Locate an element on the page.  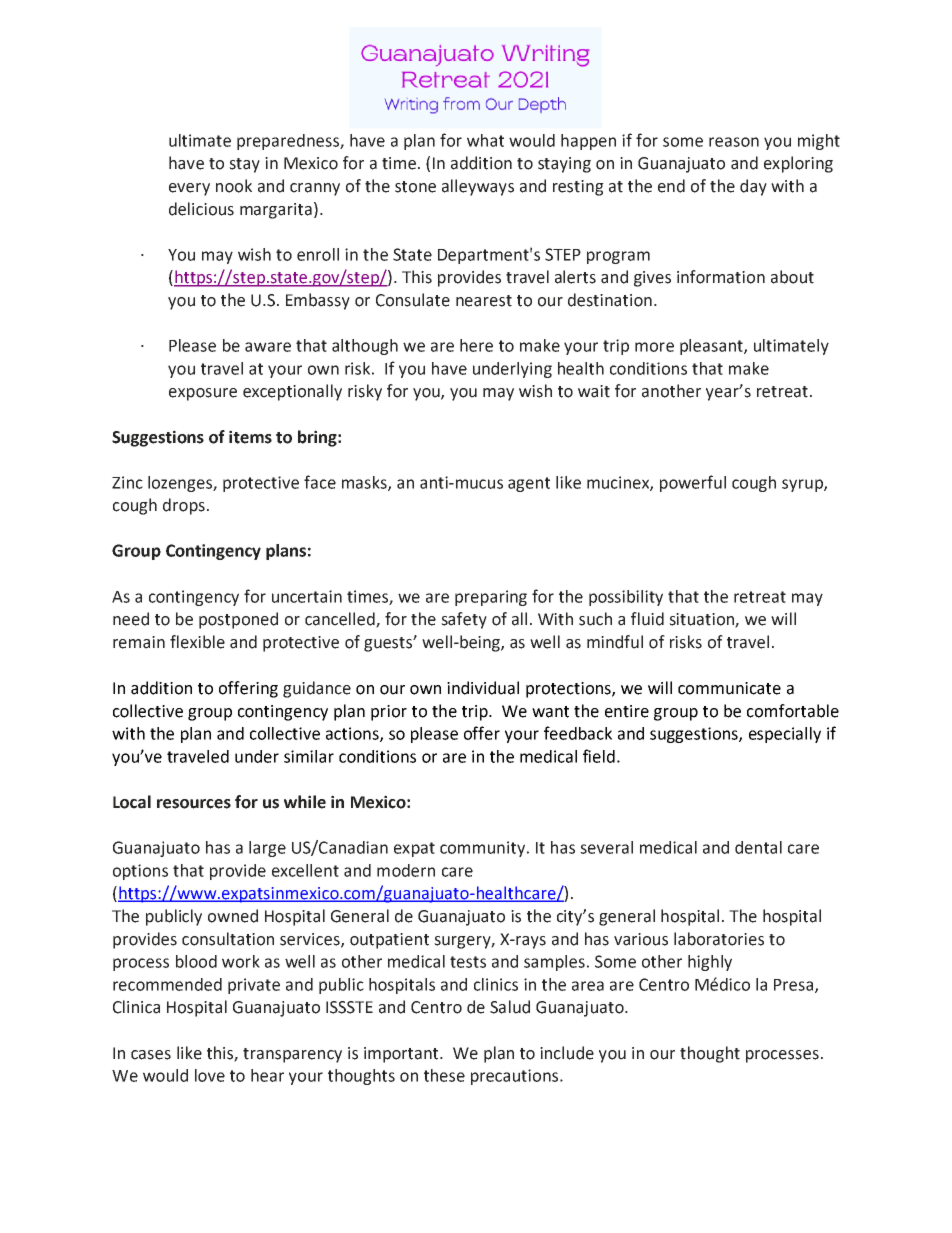
flexible is located at coordinates (197, 642).
